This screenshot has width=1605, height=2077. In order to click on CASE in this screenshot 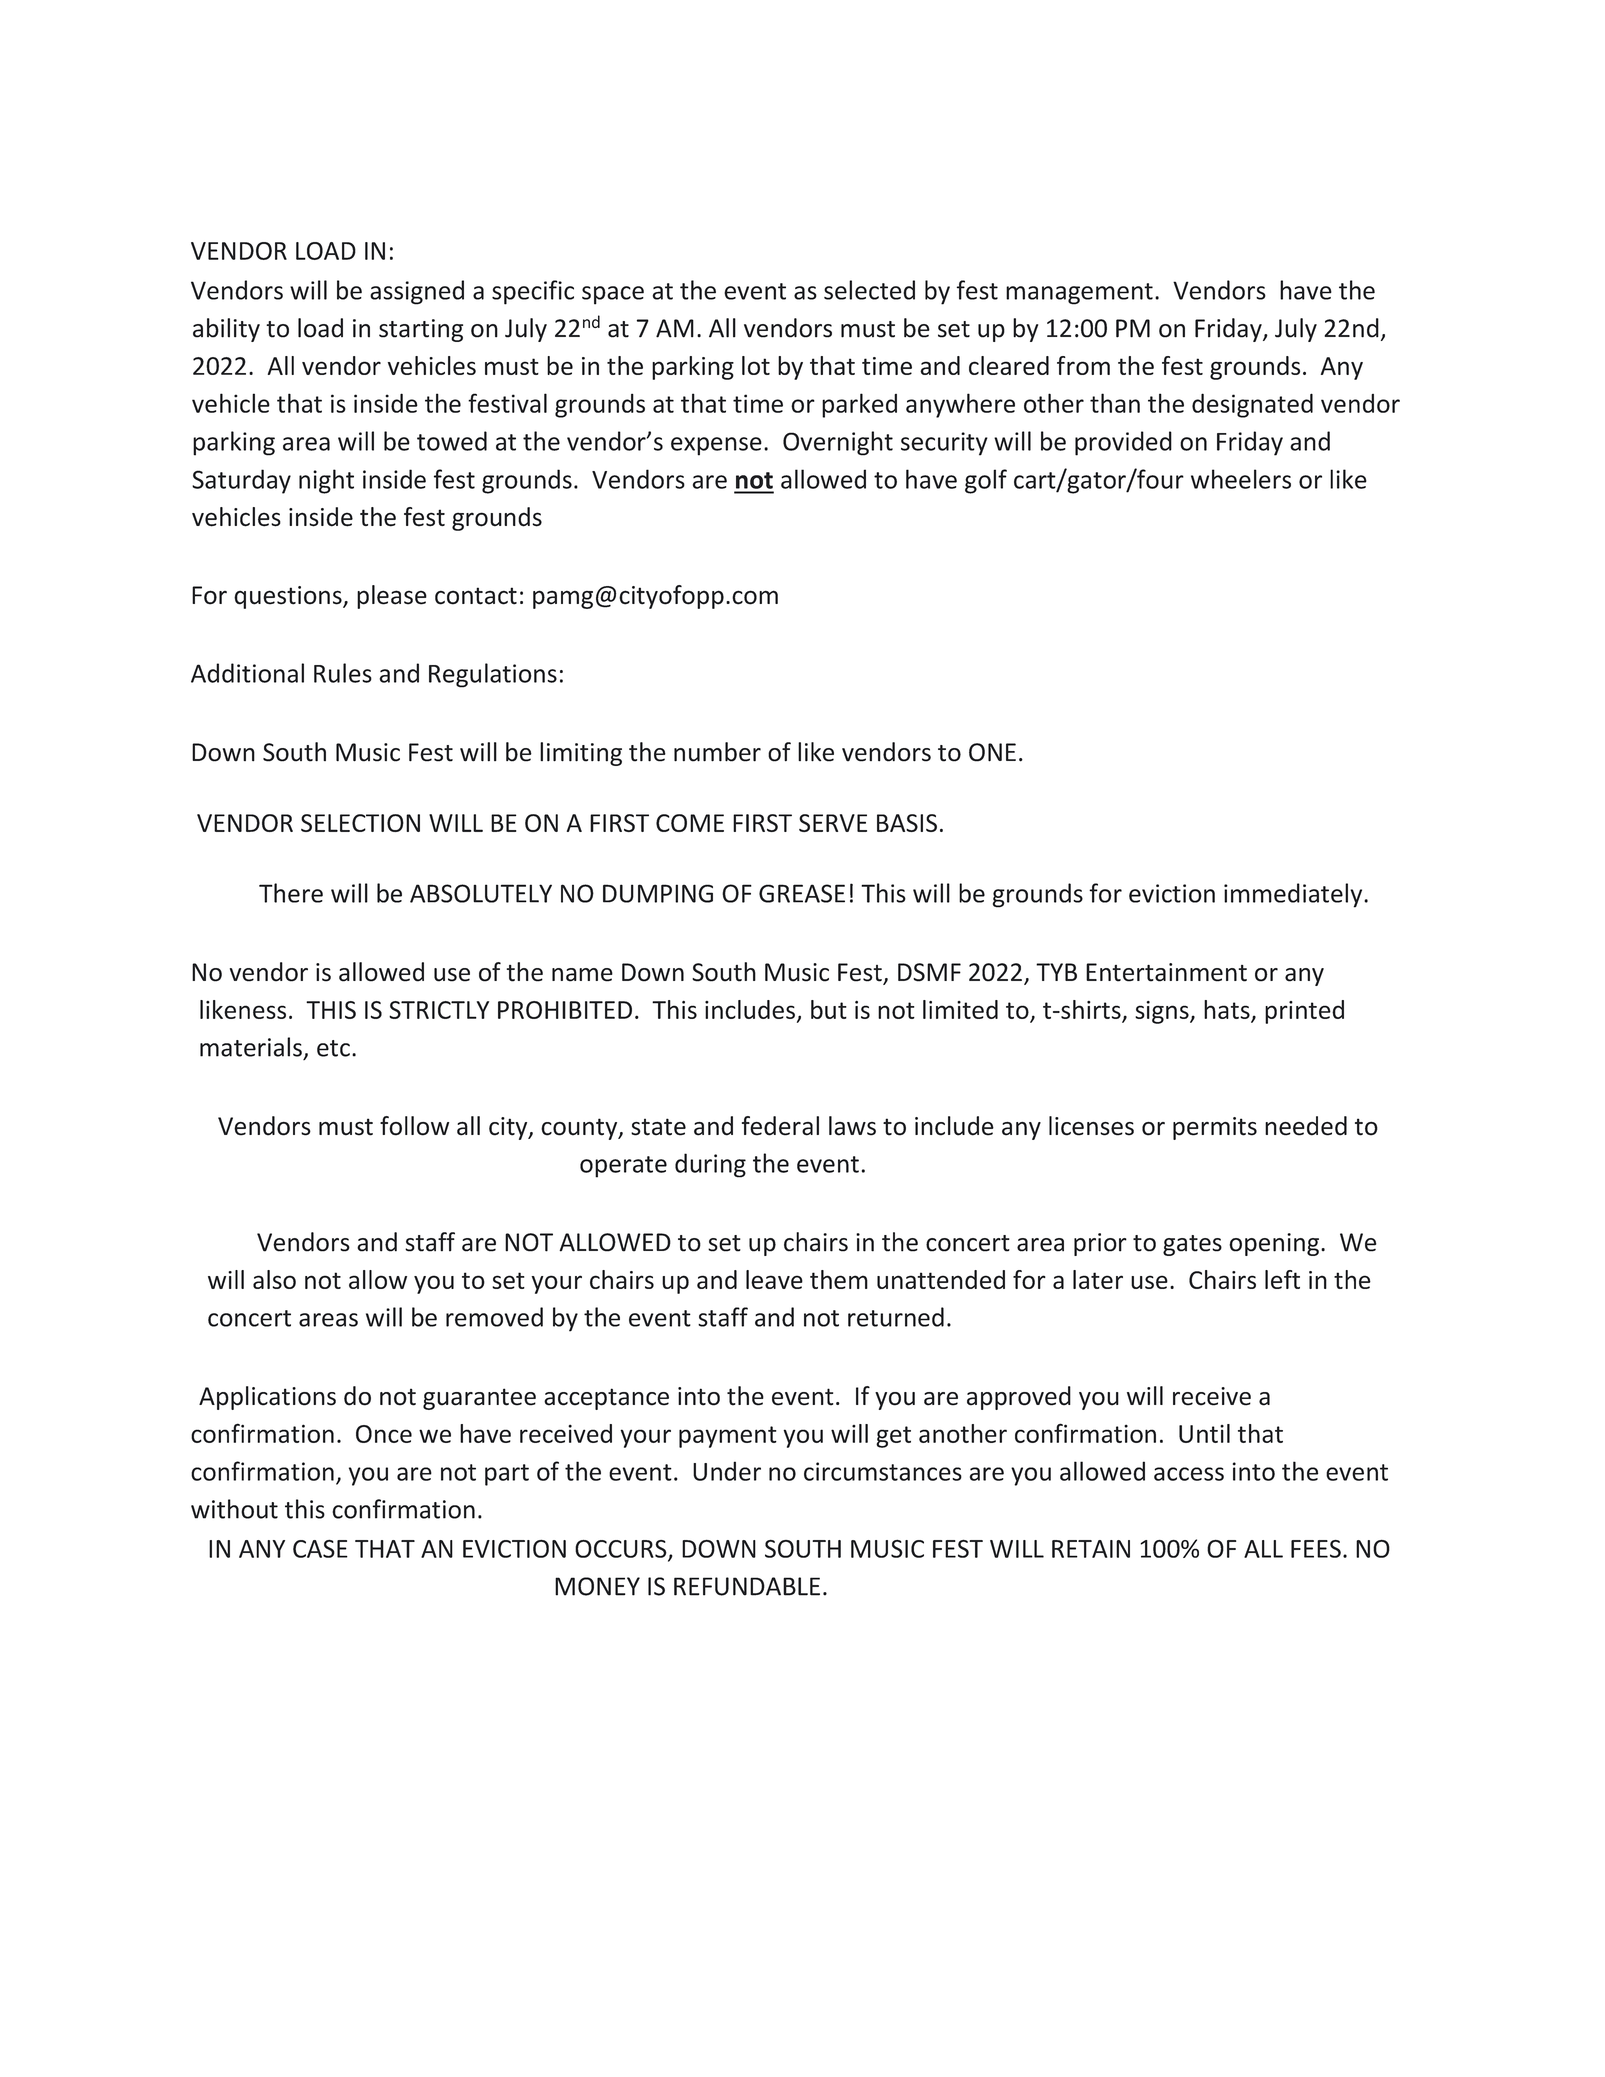, I will do `click(320, 1549)`.
